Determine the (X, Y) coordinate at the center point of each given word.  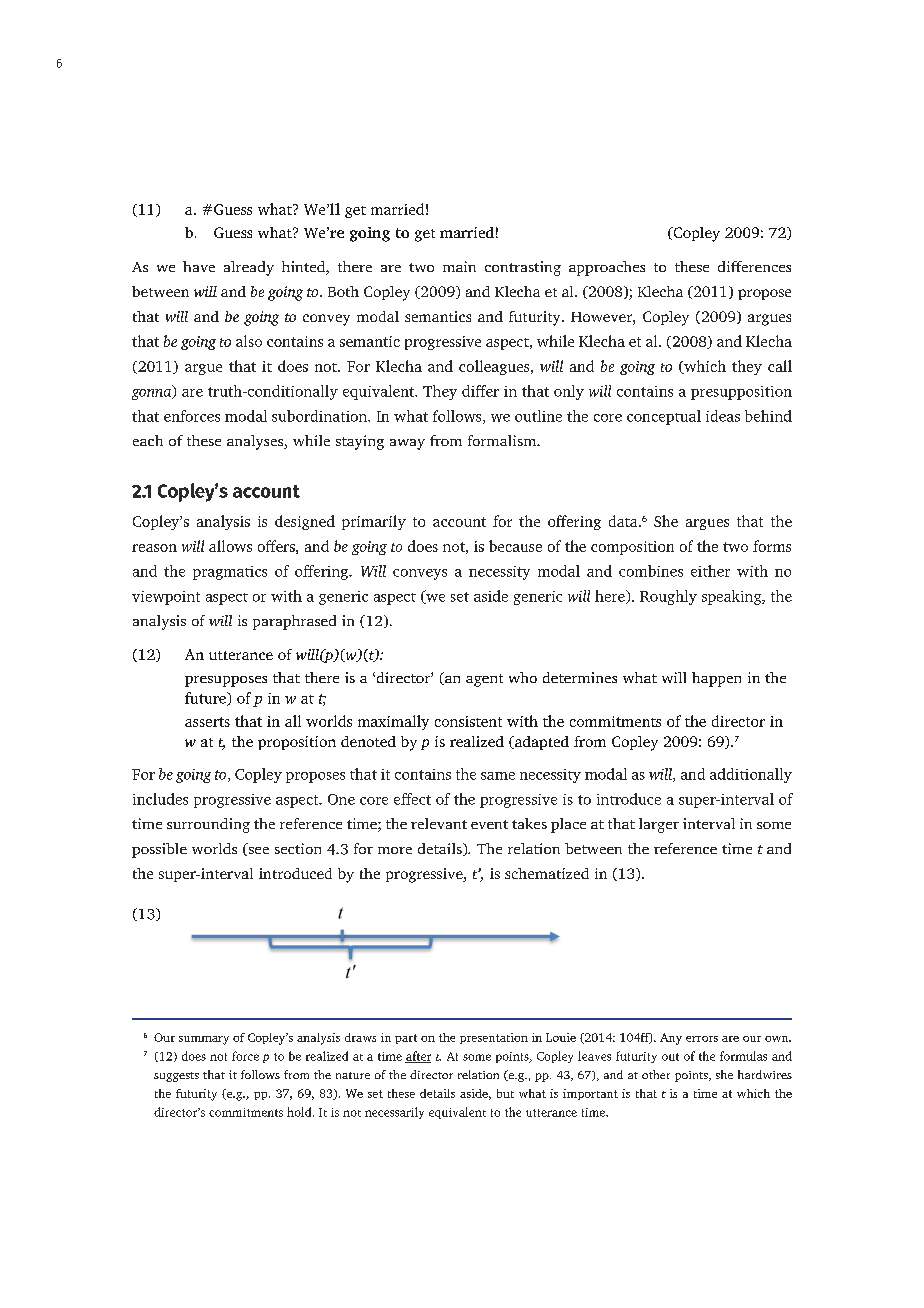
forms (772, 546)
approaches (607, 268)
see (257, 851)
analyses (256, 442)
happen (716, 679)
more (395, 850)
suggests (176, 1077)
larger (659, 825)
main (459, 266)
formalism (503, 440)
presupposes (226, 681)
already (249, 268)
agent (484, 680)
